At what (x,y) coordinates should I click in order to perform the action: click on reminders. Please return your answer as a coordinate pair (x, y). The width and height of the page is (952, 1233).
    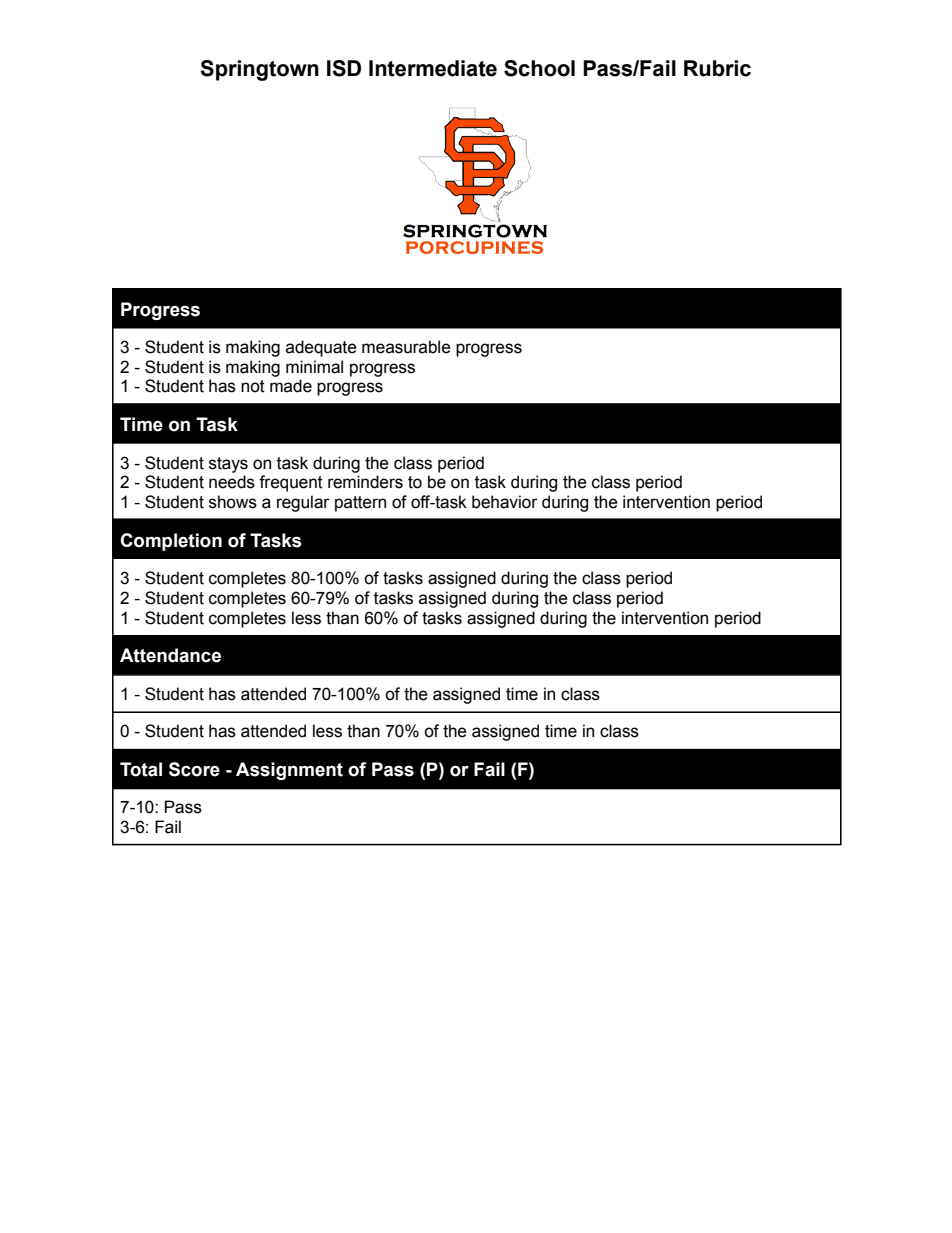
    Looking at the image, I should click on (365, 482).
